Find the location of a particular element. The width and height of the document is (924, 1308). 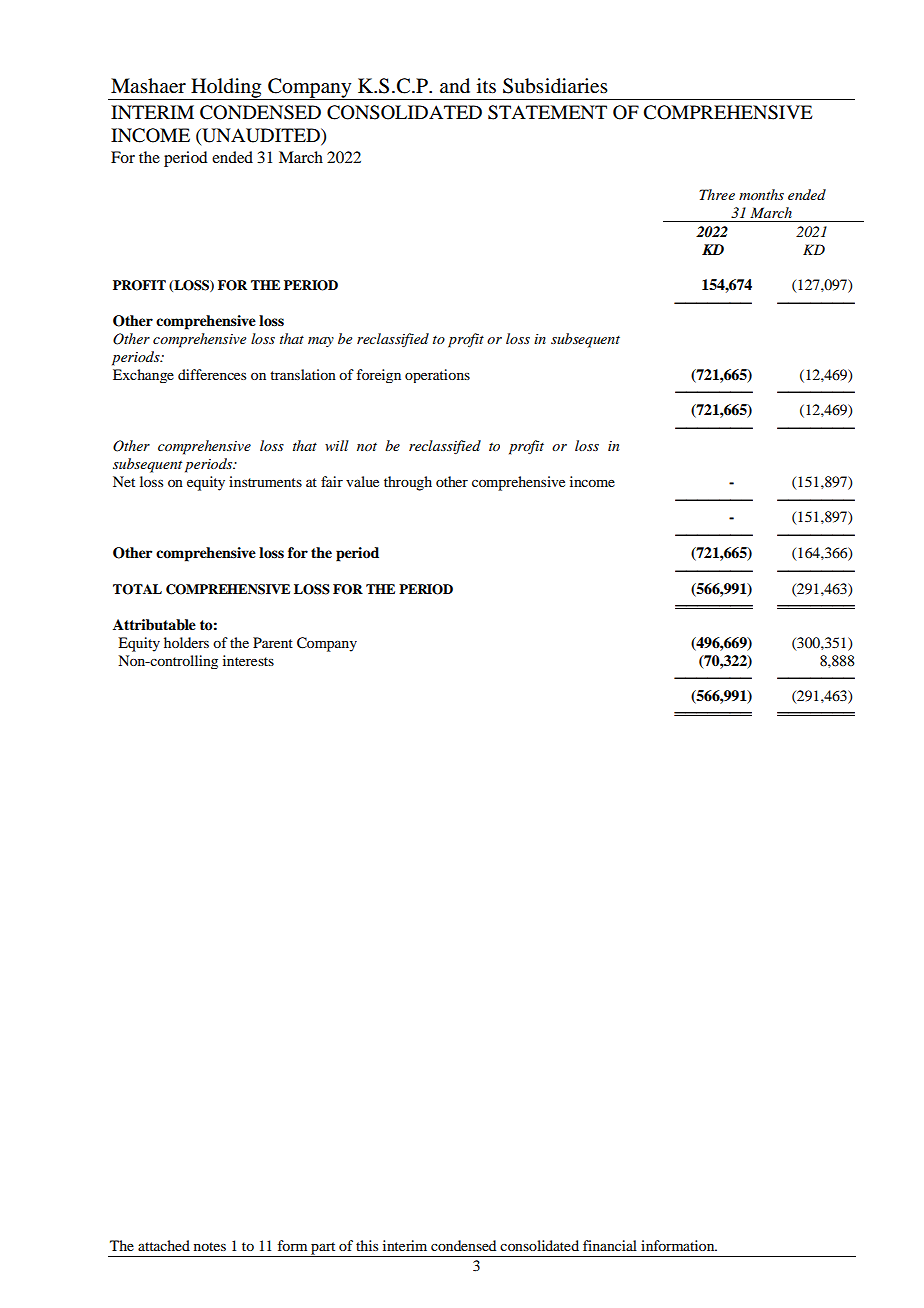

operations is located at coordinates (437, 376).
